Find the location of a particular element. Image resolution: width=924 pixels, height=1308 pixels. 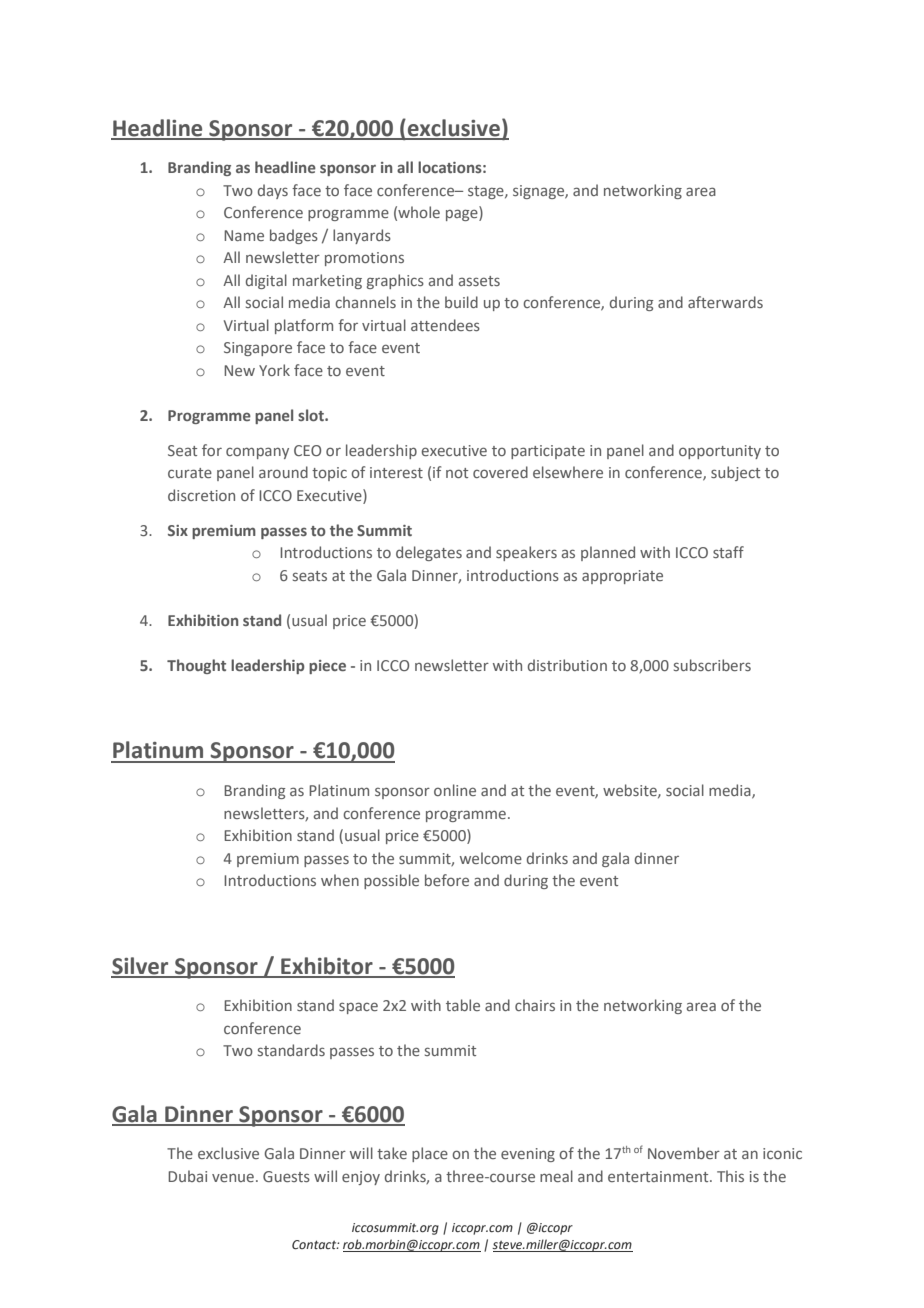

venue is located at coordinates (233, 1177).
